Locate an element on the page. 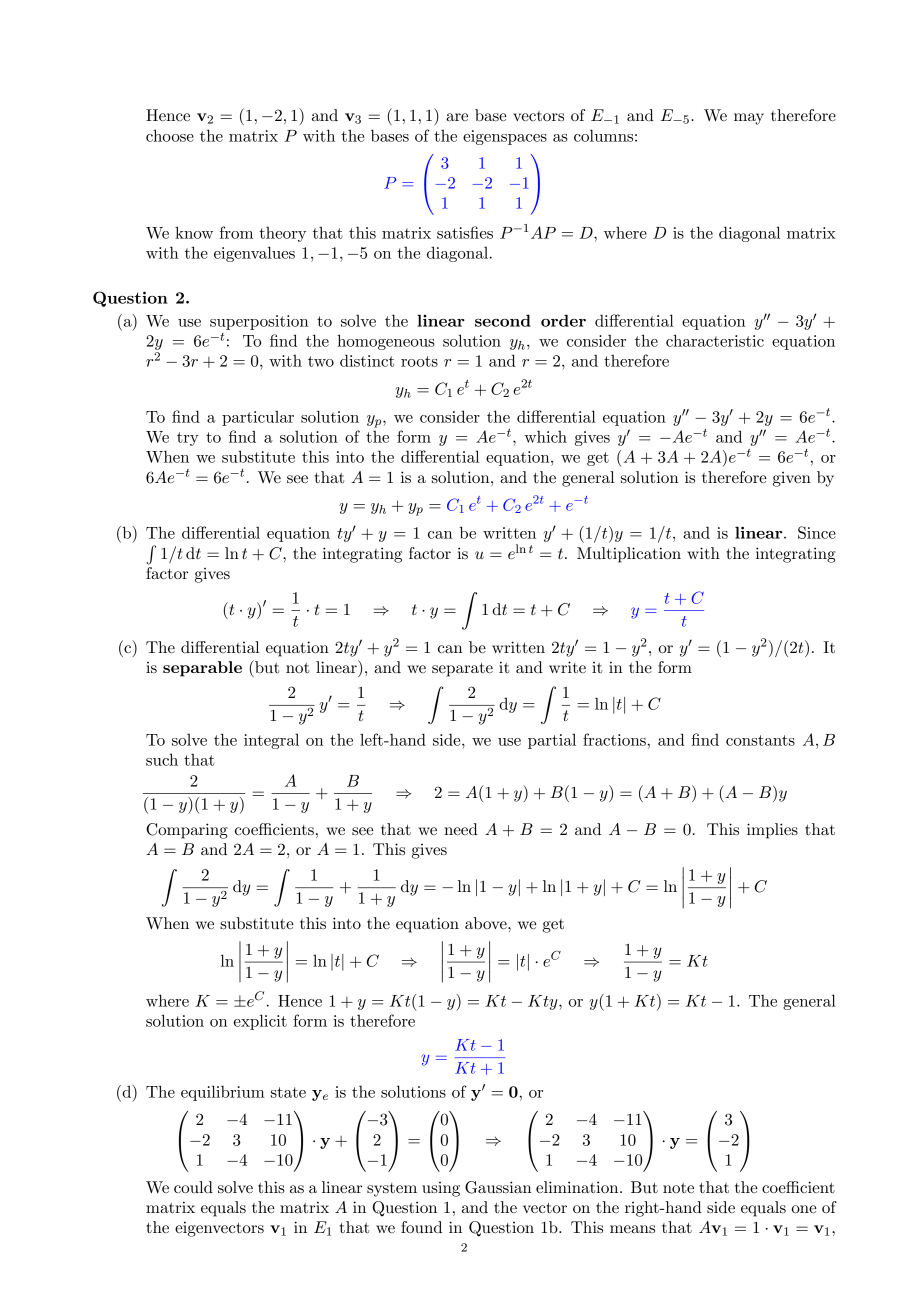  could is located at coordinates (193, 1187).
